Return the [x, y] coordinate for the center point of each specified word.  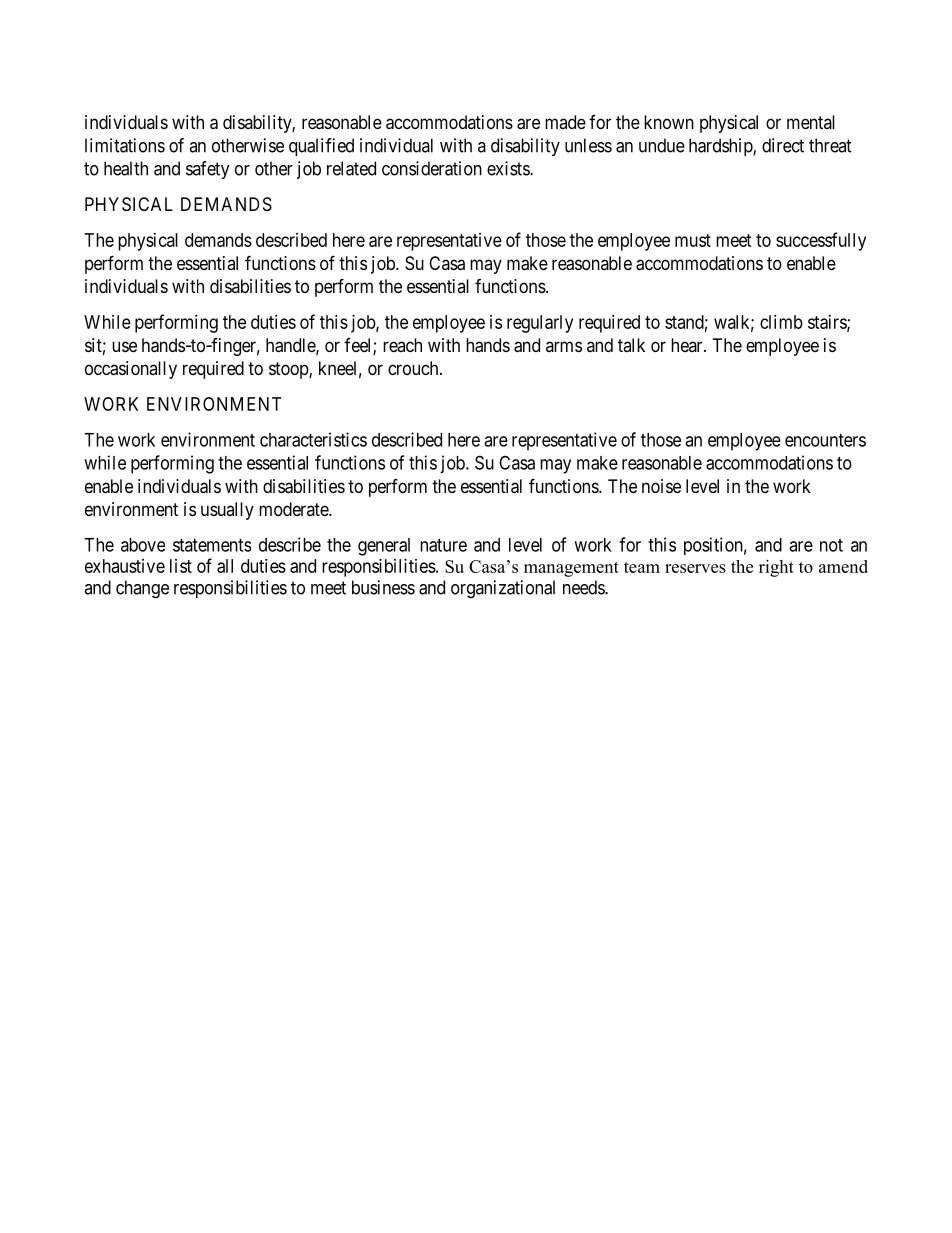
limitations [125, 145]
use [124, 346]
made [565, 122]
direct [783, 145]
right [776, 568]
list [181, 566]
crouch [414, 368]
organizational [503, 589]
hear [688, 345]
